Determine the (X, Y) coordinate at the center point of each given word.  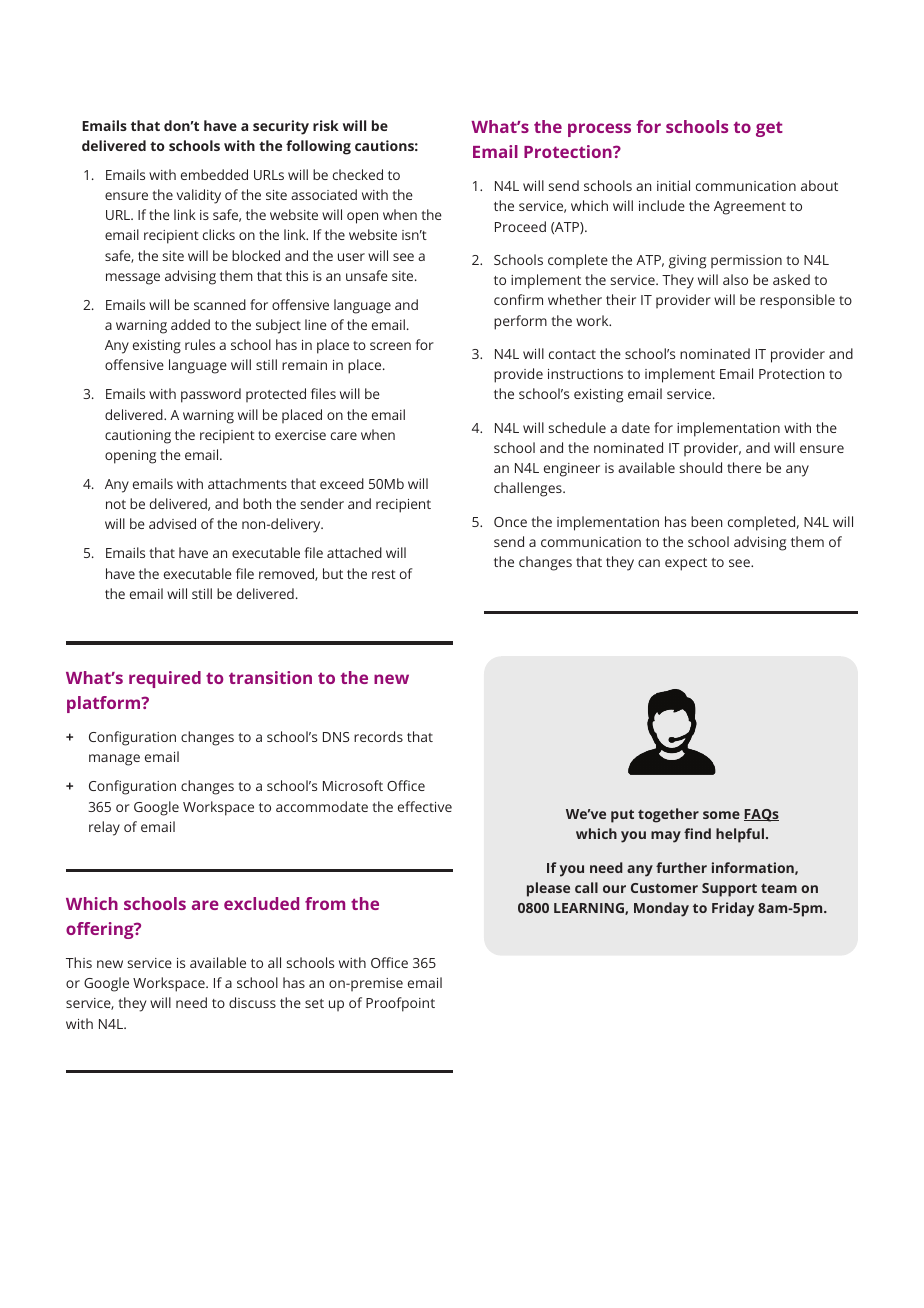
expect (686, 564)
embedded (214, 174)
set (314, 1003)
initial (673, 185)
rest (384, 574)
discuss (252, 1002)
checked (358, 174)
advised (172, 523)
